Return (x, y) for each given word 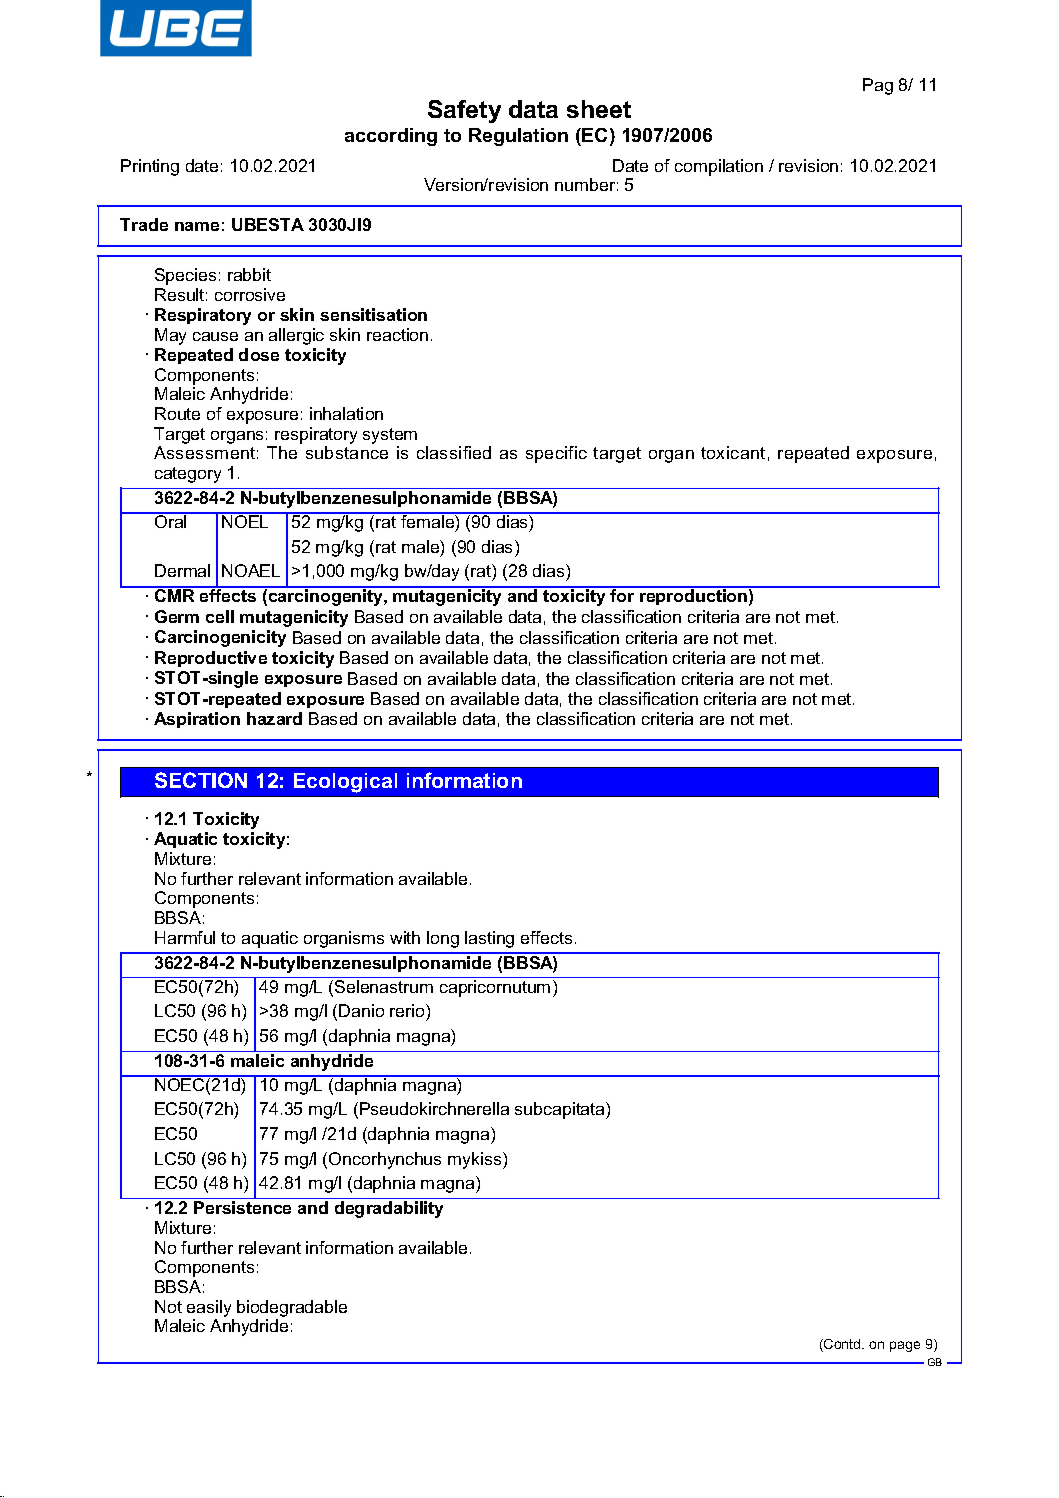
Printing (150, 167)
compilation (719, 167)
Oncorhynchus (385, 1160)
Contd (842, 1345)
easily (209, 1308)
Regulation (518, 137)
